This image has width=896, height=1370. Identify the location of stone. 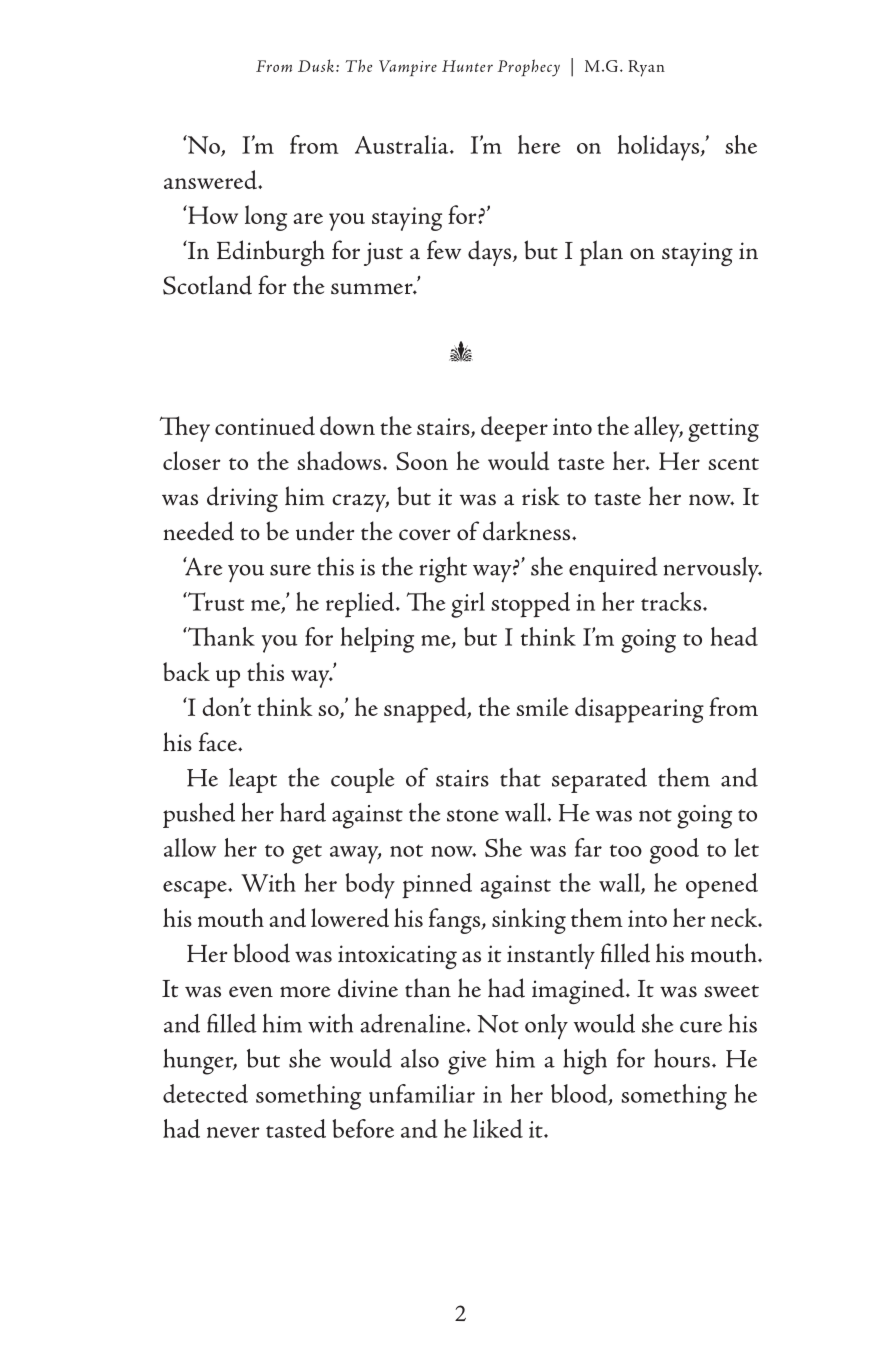
(473, 815).
